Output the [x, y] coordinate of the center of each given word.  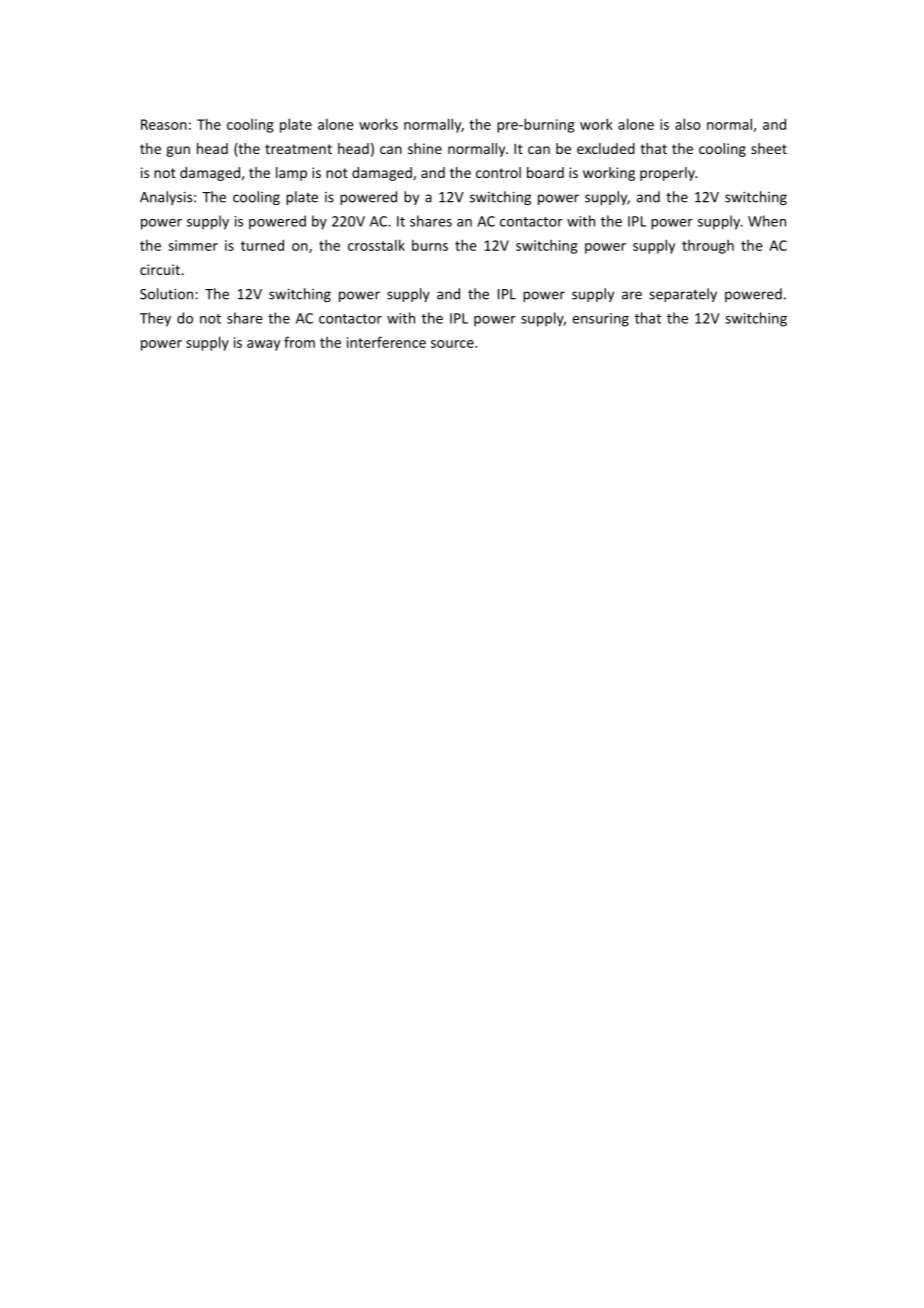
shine [425, 148]
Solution [168, 294]
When [767, 221]
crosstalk [376, 245]
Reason [164, 124]
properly [668, 174]
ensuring [600, 320]
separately [683, 295]
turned [262, 245]
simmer [193, 245]
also [688, 124]
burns [430, 245]
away [263, 345]
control [498, 172]
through [708, 246]
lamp [291, 174]
